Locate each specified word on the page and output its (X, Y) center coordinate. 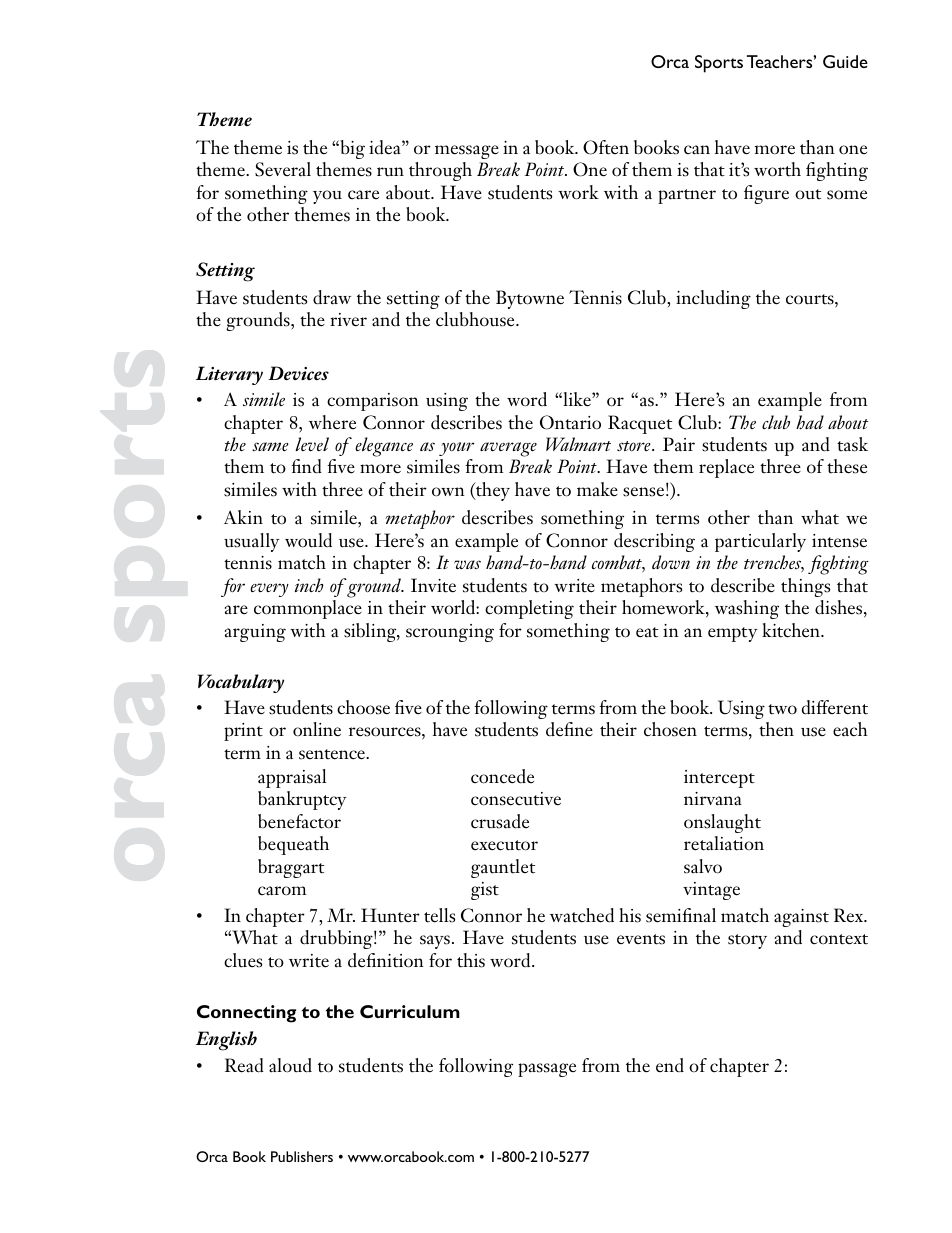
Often (606, 147)
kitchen (792, 630)
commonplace (308, 609)
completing (529, 609)
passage (547, 1070)
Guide (845, 61)
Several (283, 169)
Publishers (302, 1156)
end (670, 1065)
